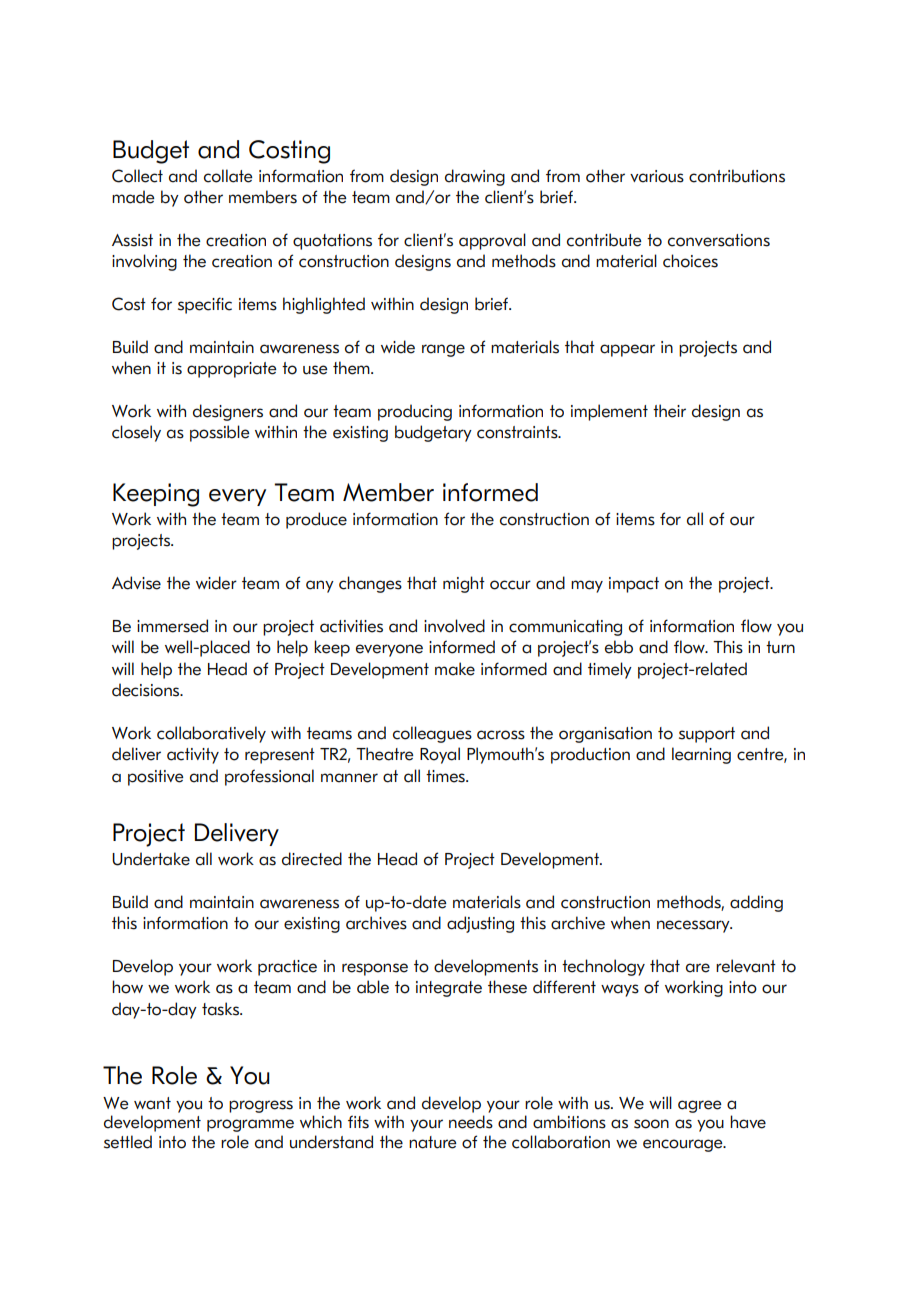 The image size is (924, 1308). What do you see at coordinates (475, 177) in the page?
I see `drawing` at bounding box center [475, 177].
